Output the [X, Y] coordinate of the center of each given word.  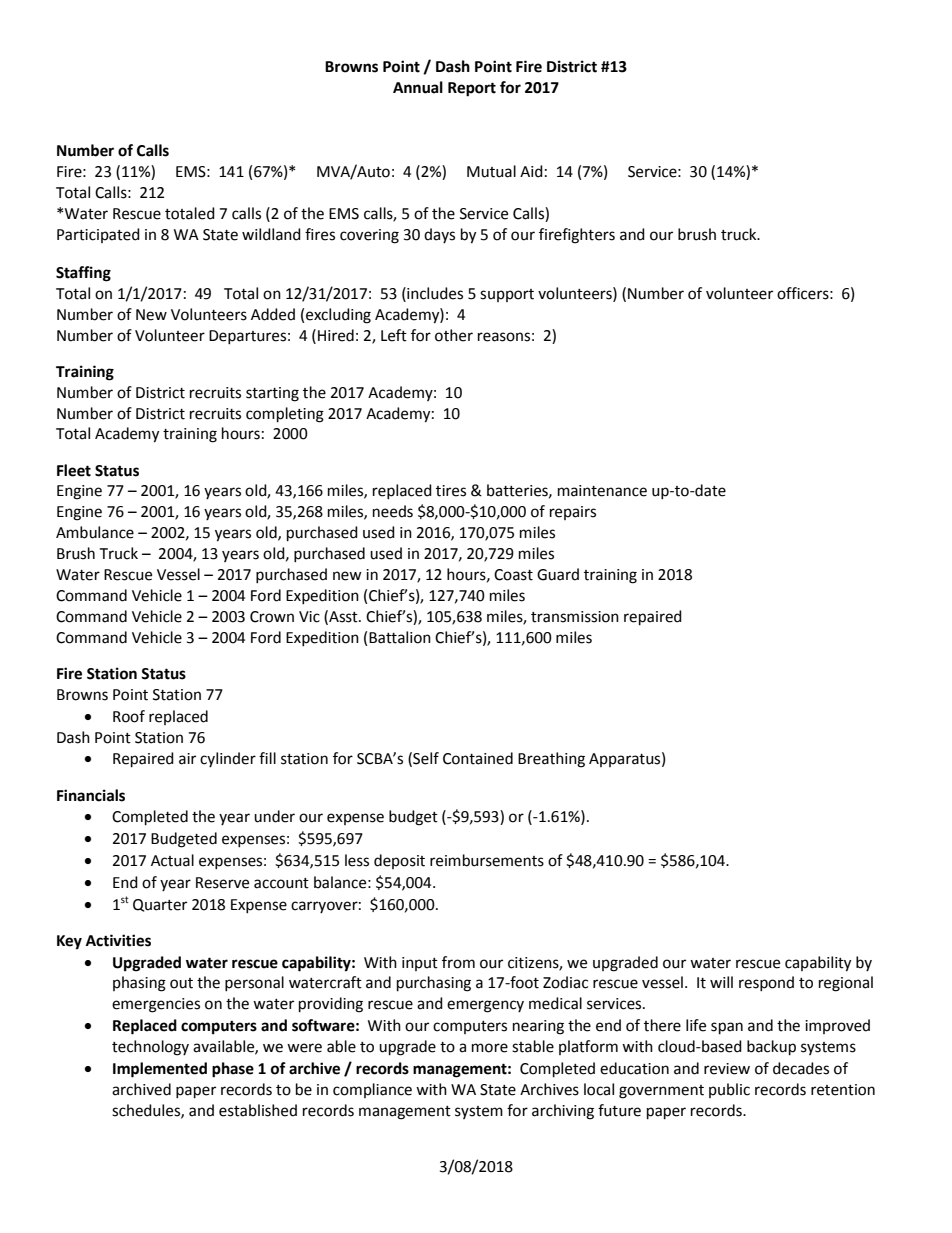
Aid [531, 171]
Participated [98, 235]
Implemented [160, 1070]
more [490, 1048]
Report [472, 89]
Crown [272, 617]
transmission [575, 617]
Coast [513, 575]
